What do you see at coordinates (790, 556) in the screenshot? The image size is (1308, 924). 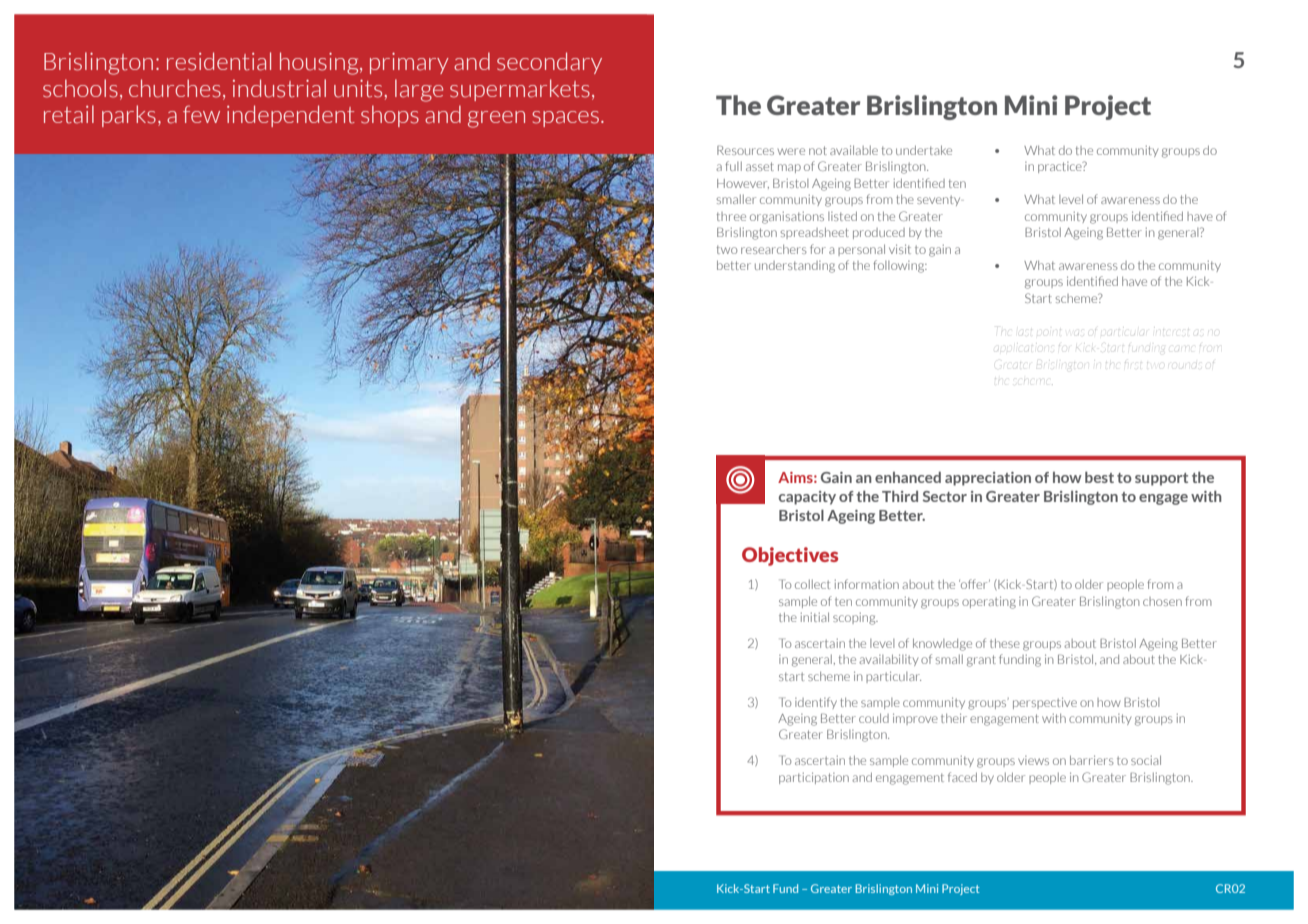 I see `Objectives` at bounding box center [790, 556].
